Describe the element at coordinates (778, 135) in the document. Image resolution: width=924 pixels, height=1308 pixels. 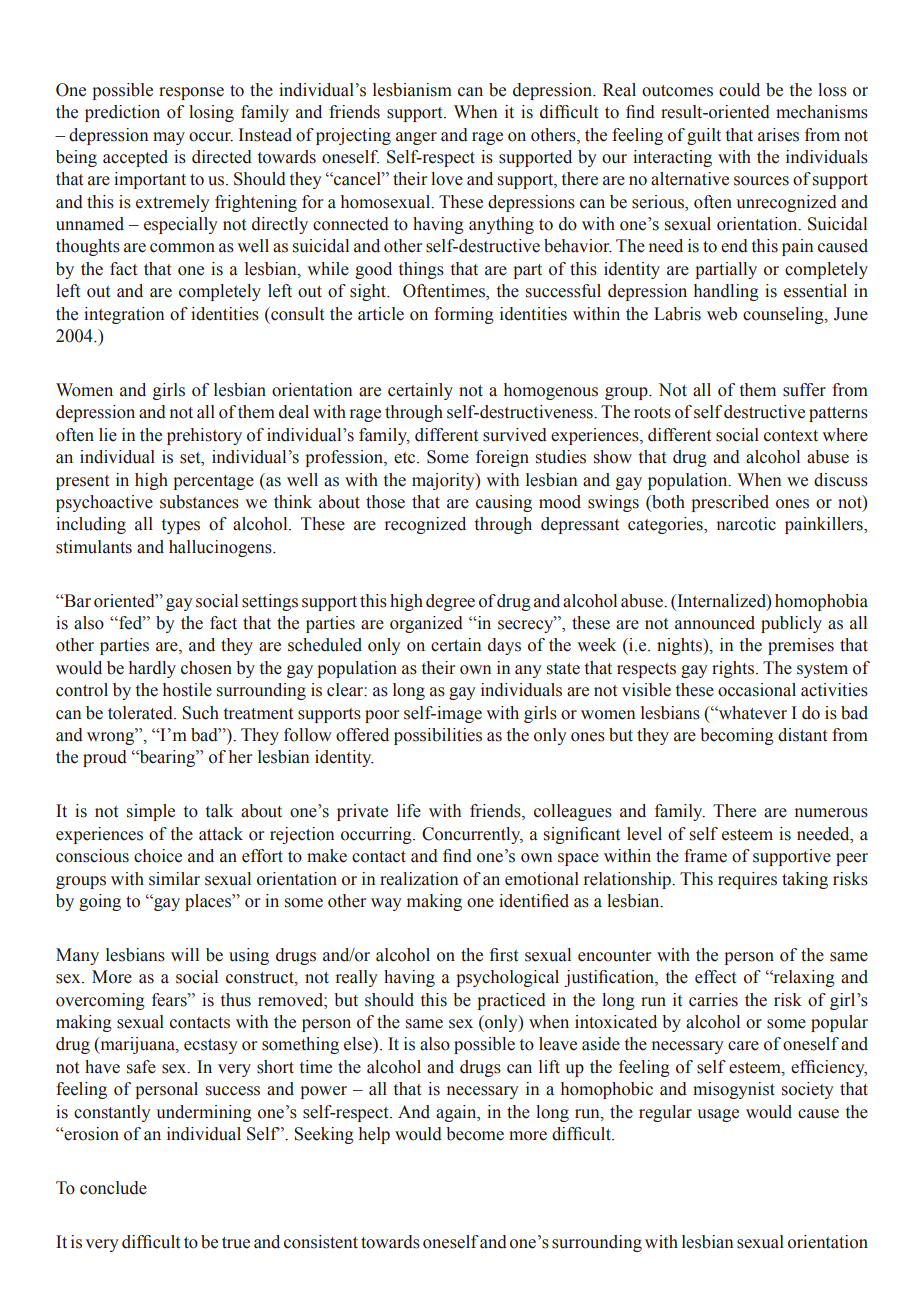
I see `arises` at that location.
